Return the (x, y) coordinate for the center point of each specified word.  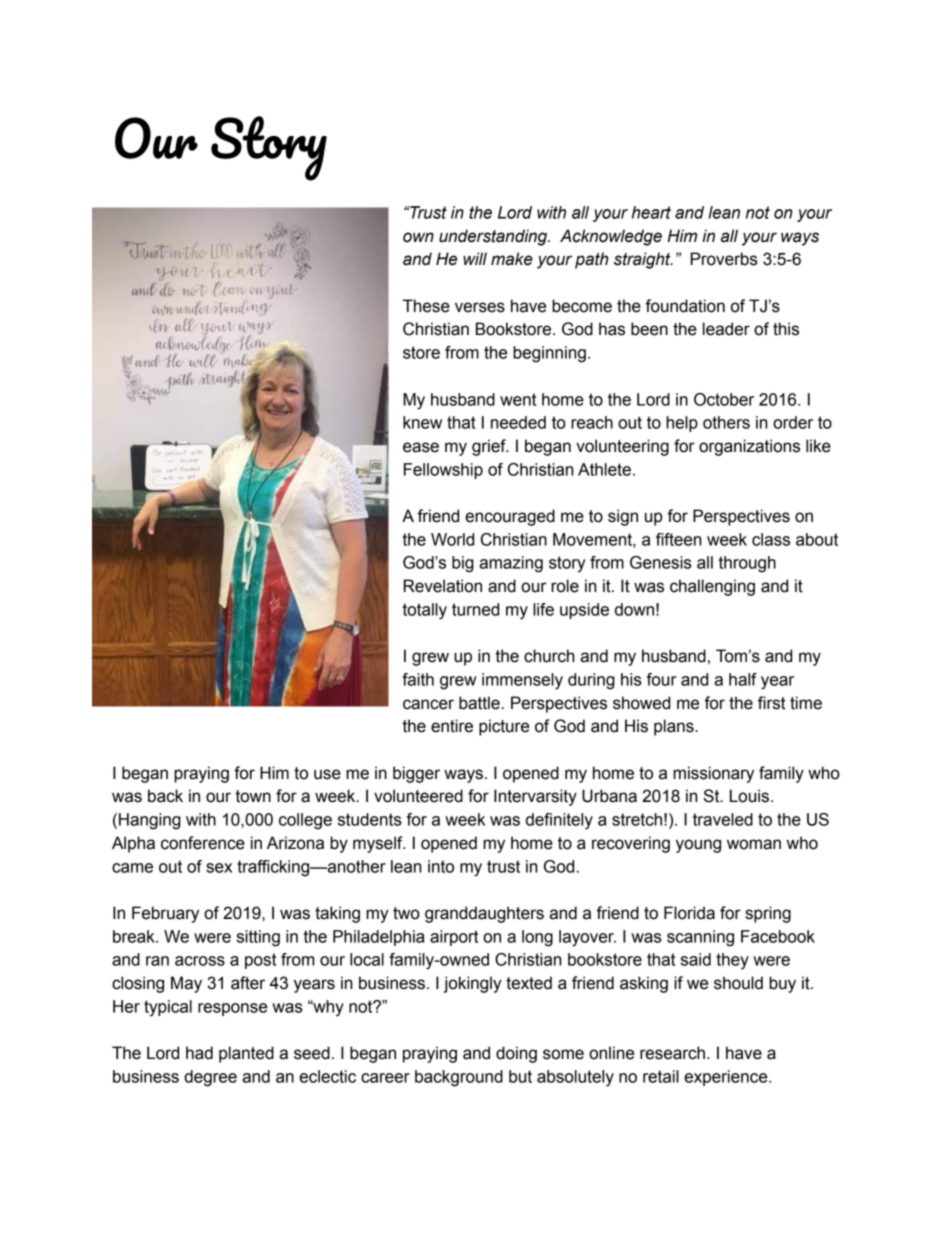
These (426, 306)
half (743, 679)
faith (418, 679)
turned (475, 609)
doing (516, 1054)
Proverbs (724, 259)
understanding (494, 237)
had (199, 1053)
